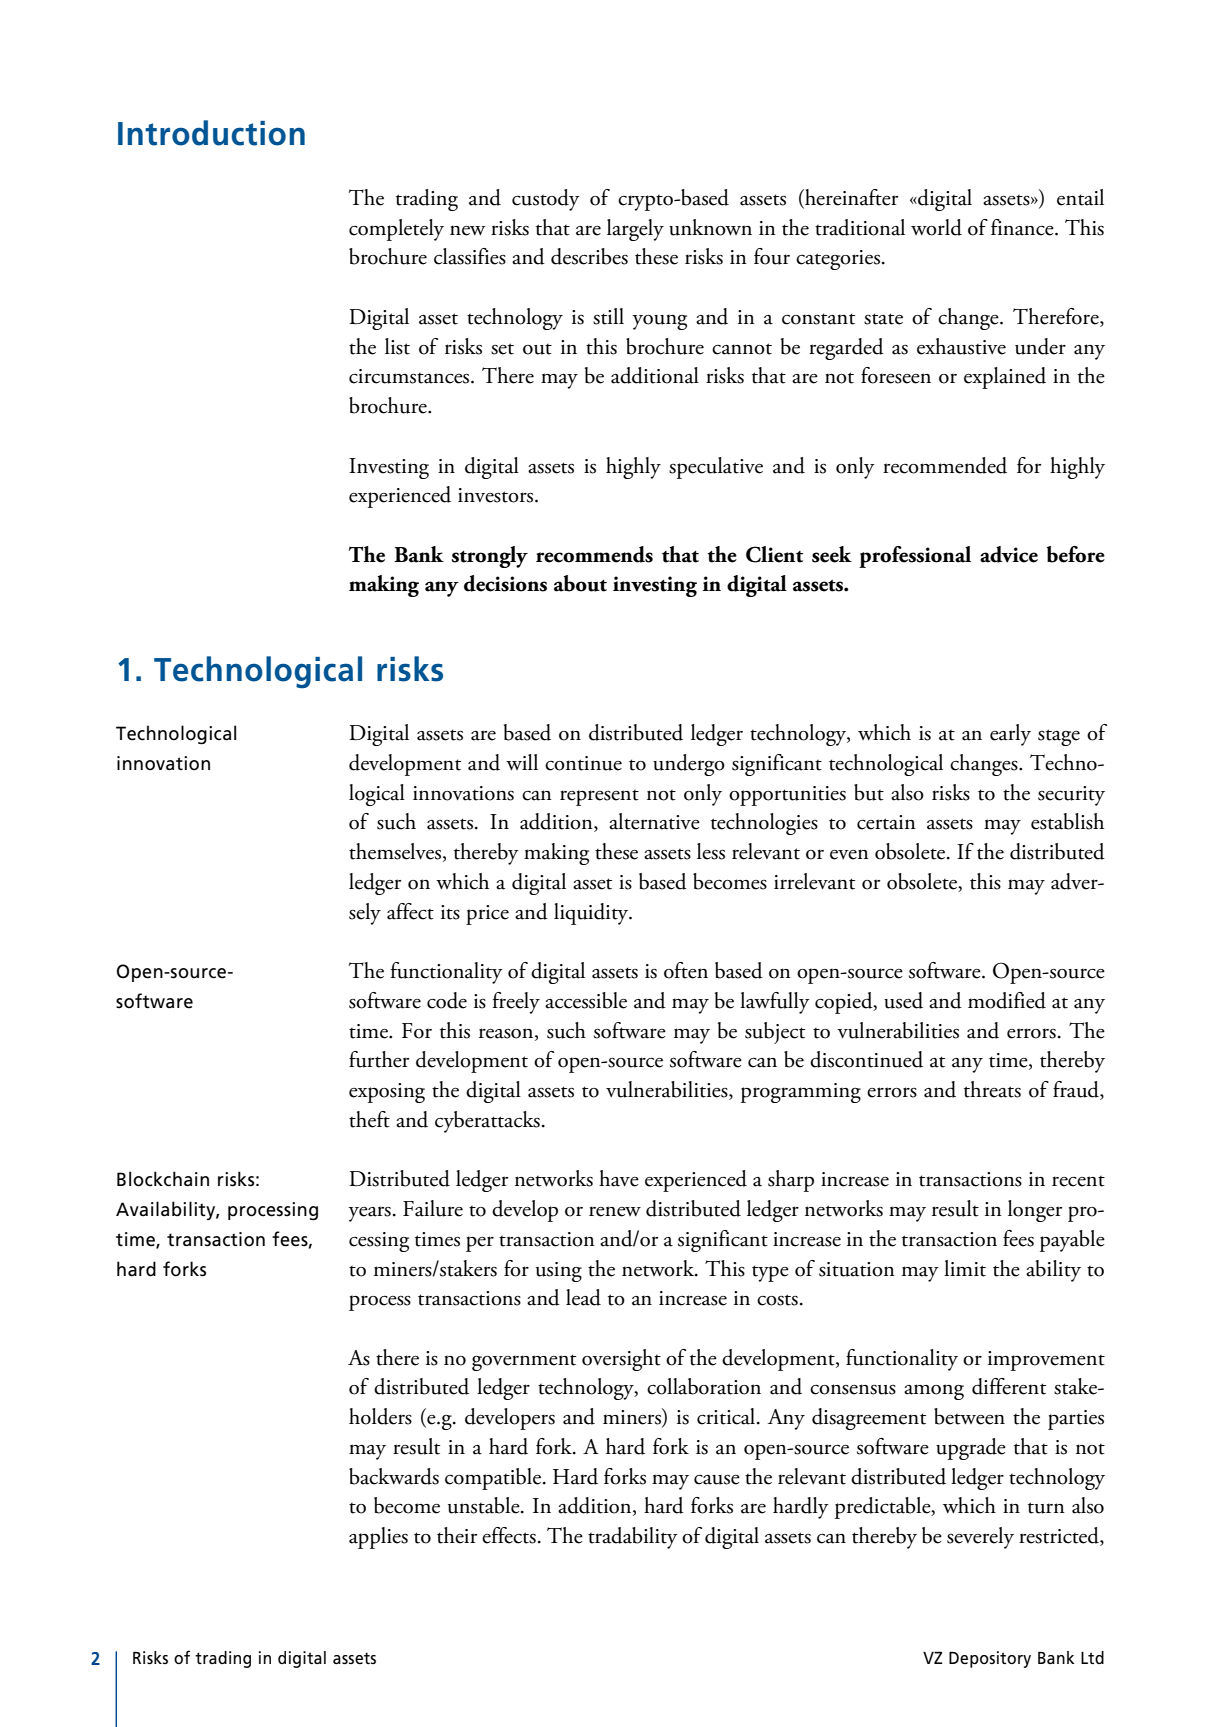 This document has height=1727, width=1221. I want to click on about, so click(580, 583).
